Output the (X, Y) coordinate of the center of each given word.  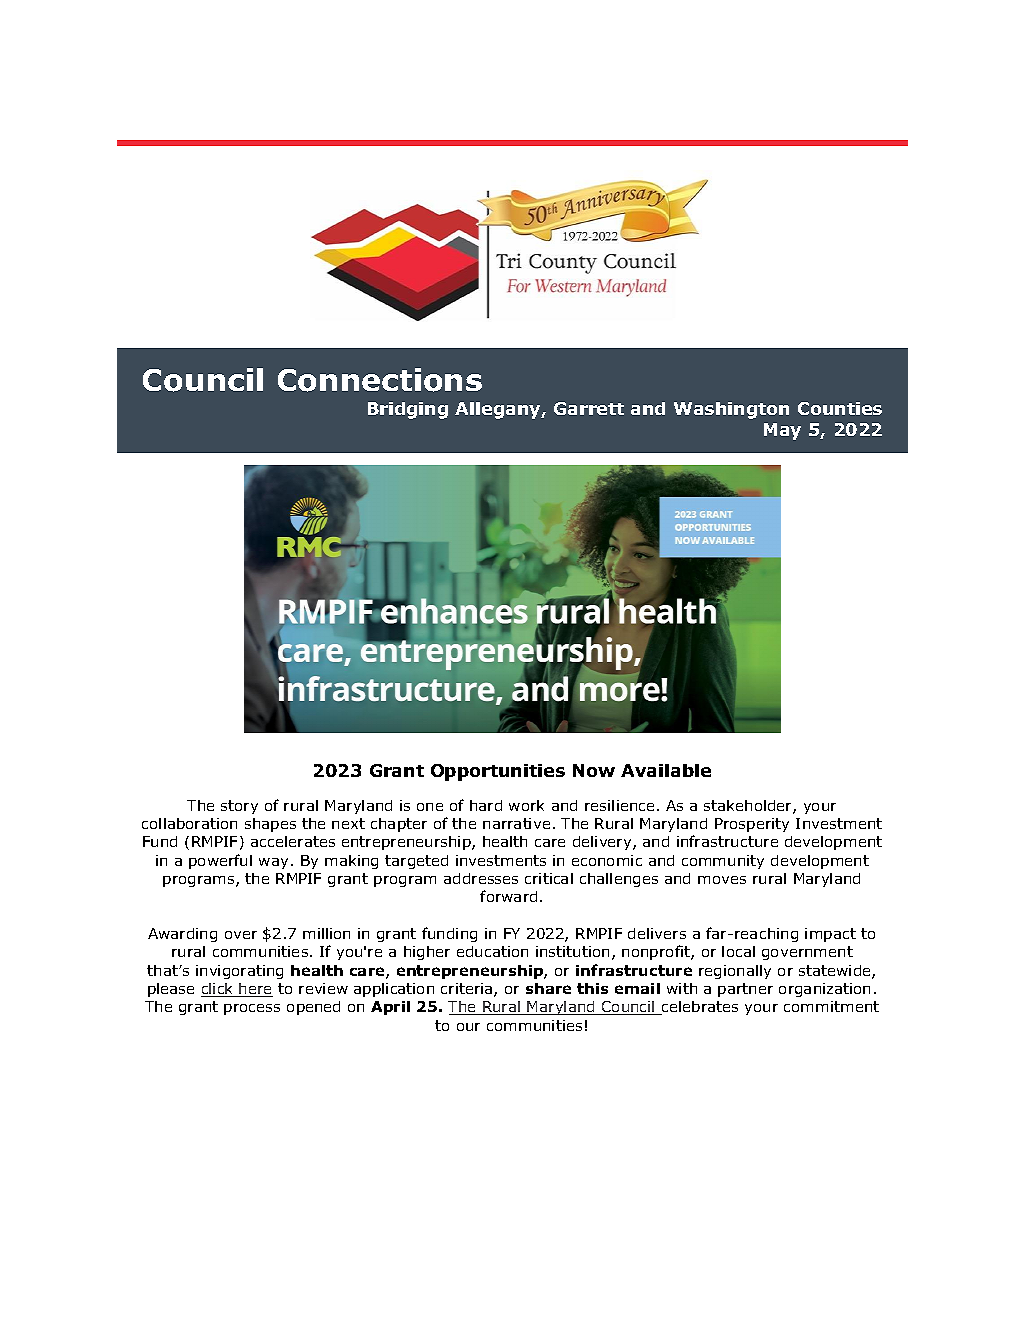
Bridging (408, 410)
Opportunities (498, 772)
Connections (380, 380)
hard (486, 805)
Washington (731, 410)
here (255, 990)
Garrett (589, 408)
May (782, 431)
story (239, 807)
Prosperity (752, 825)
